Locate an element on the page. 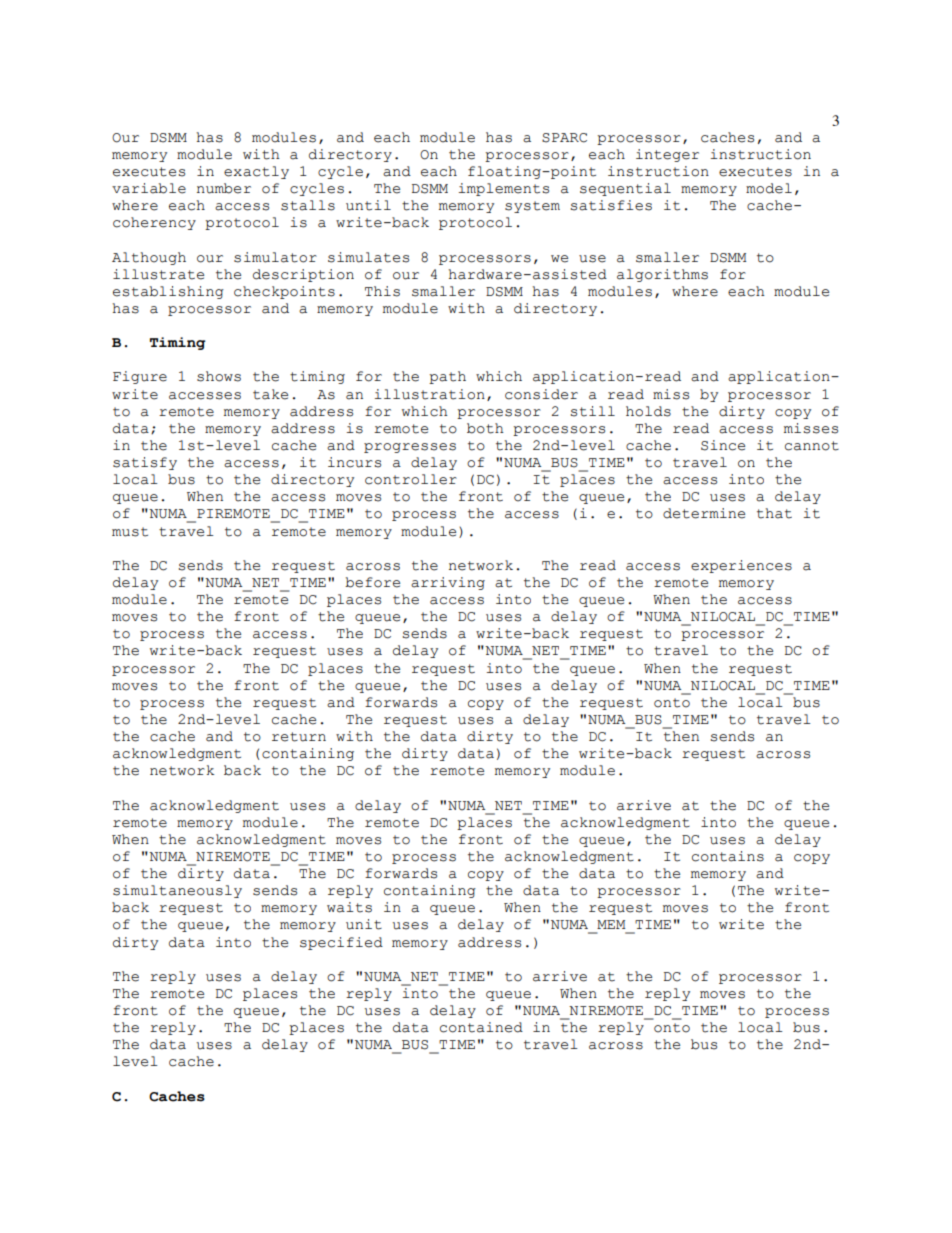 The height and width of the document is (1233, 952). arriving is located at coordinates (448, 583).
